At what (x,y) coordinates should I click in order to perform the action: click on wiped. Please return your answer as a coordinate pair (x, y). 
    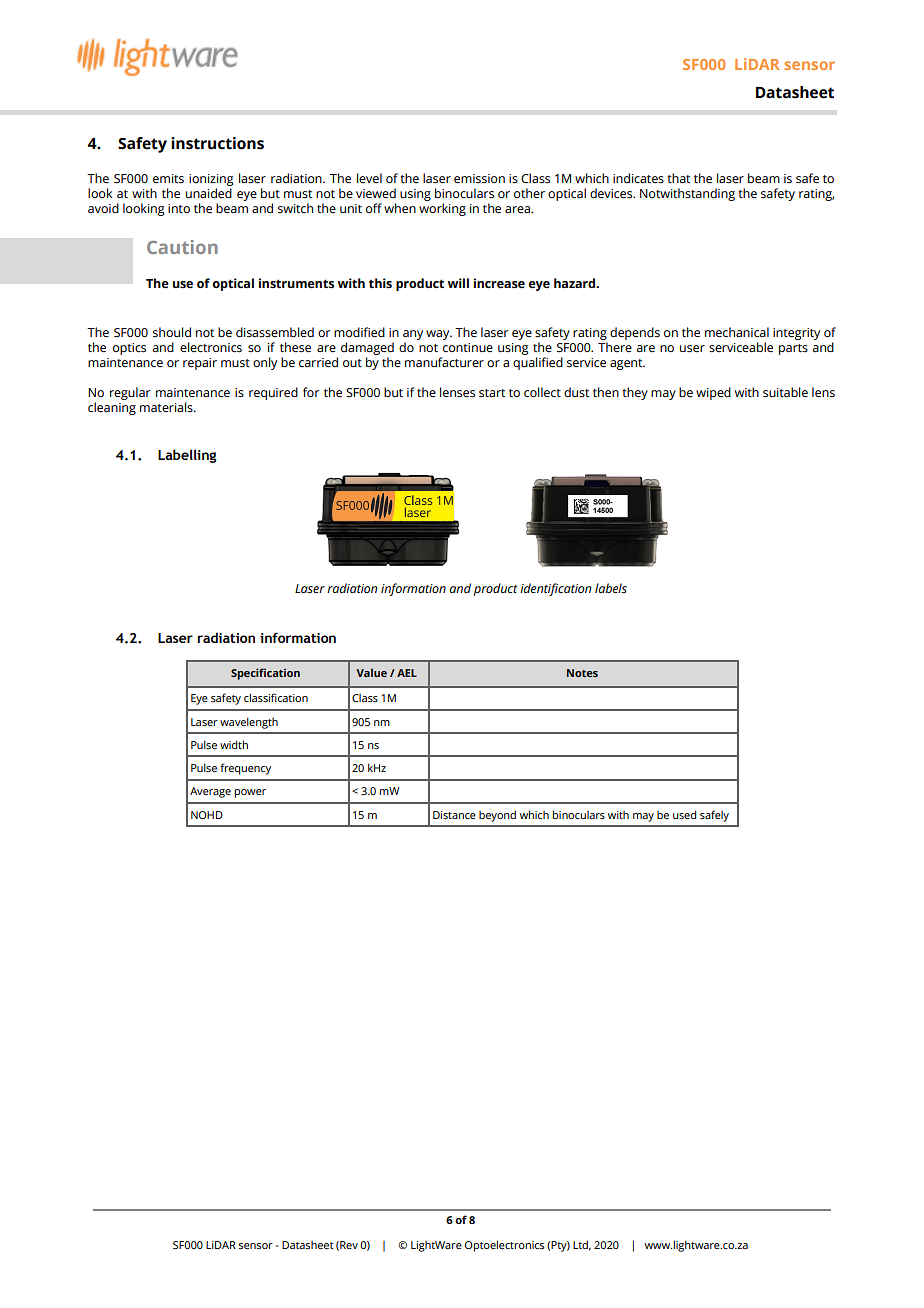
    Looking at the image, I should click on (713, 393).
